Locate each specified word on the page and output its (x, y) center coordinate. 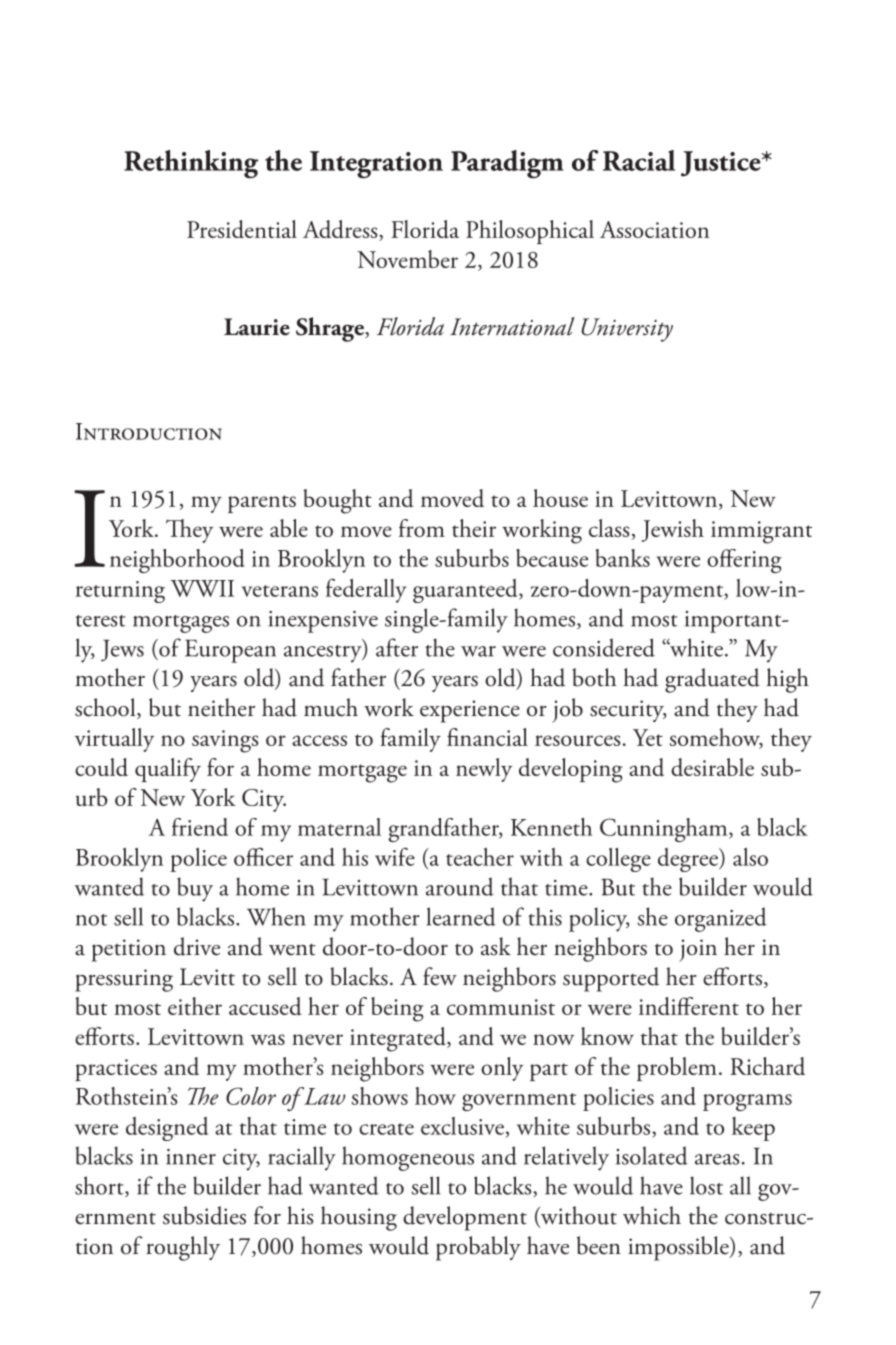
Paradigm (507, 164)
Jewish (673, 530)
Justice (722, 164)
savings (225, 741)
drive (197, 946)
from (422, 528)
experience (470, 711)
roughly (183, 1248)
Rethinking (191, 164)
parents (262, 504)
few (440, 976)
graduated (712, 680)
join (698, 950)
